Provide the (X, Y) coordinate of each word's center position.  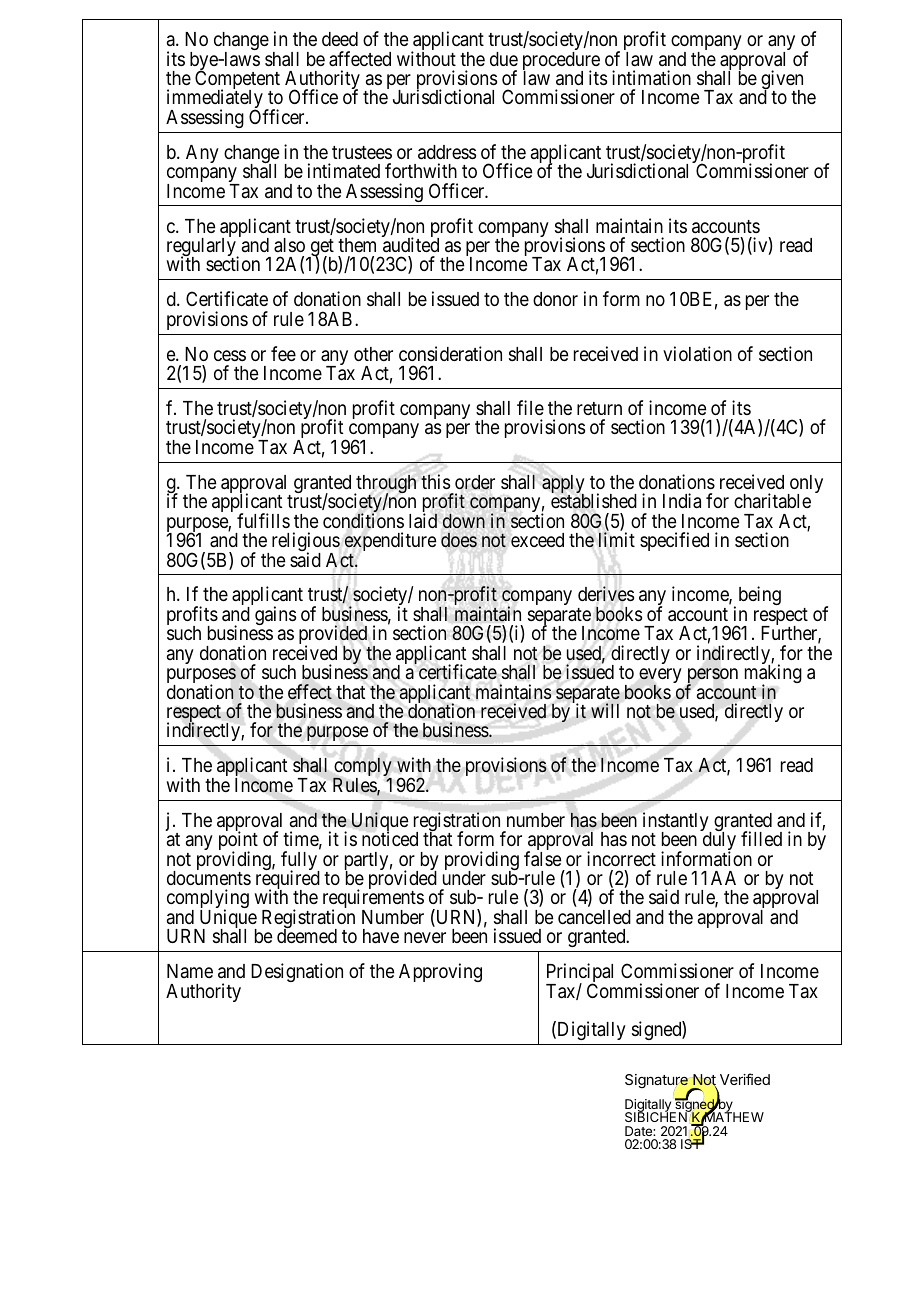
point (238, 842)
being (760, 595)
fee (283, 353)
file (530, 407)
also (289, 245)
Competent (237, 81)
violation (697, 353)
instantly (677, 823)
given (782, 81)
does (459, 540)
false (543, 859)
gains (275, 615)
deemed (307, 936)
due (504, 59)
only (805, 485)
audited (411, 244)
